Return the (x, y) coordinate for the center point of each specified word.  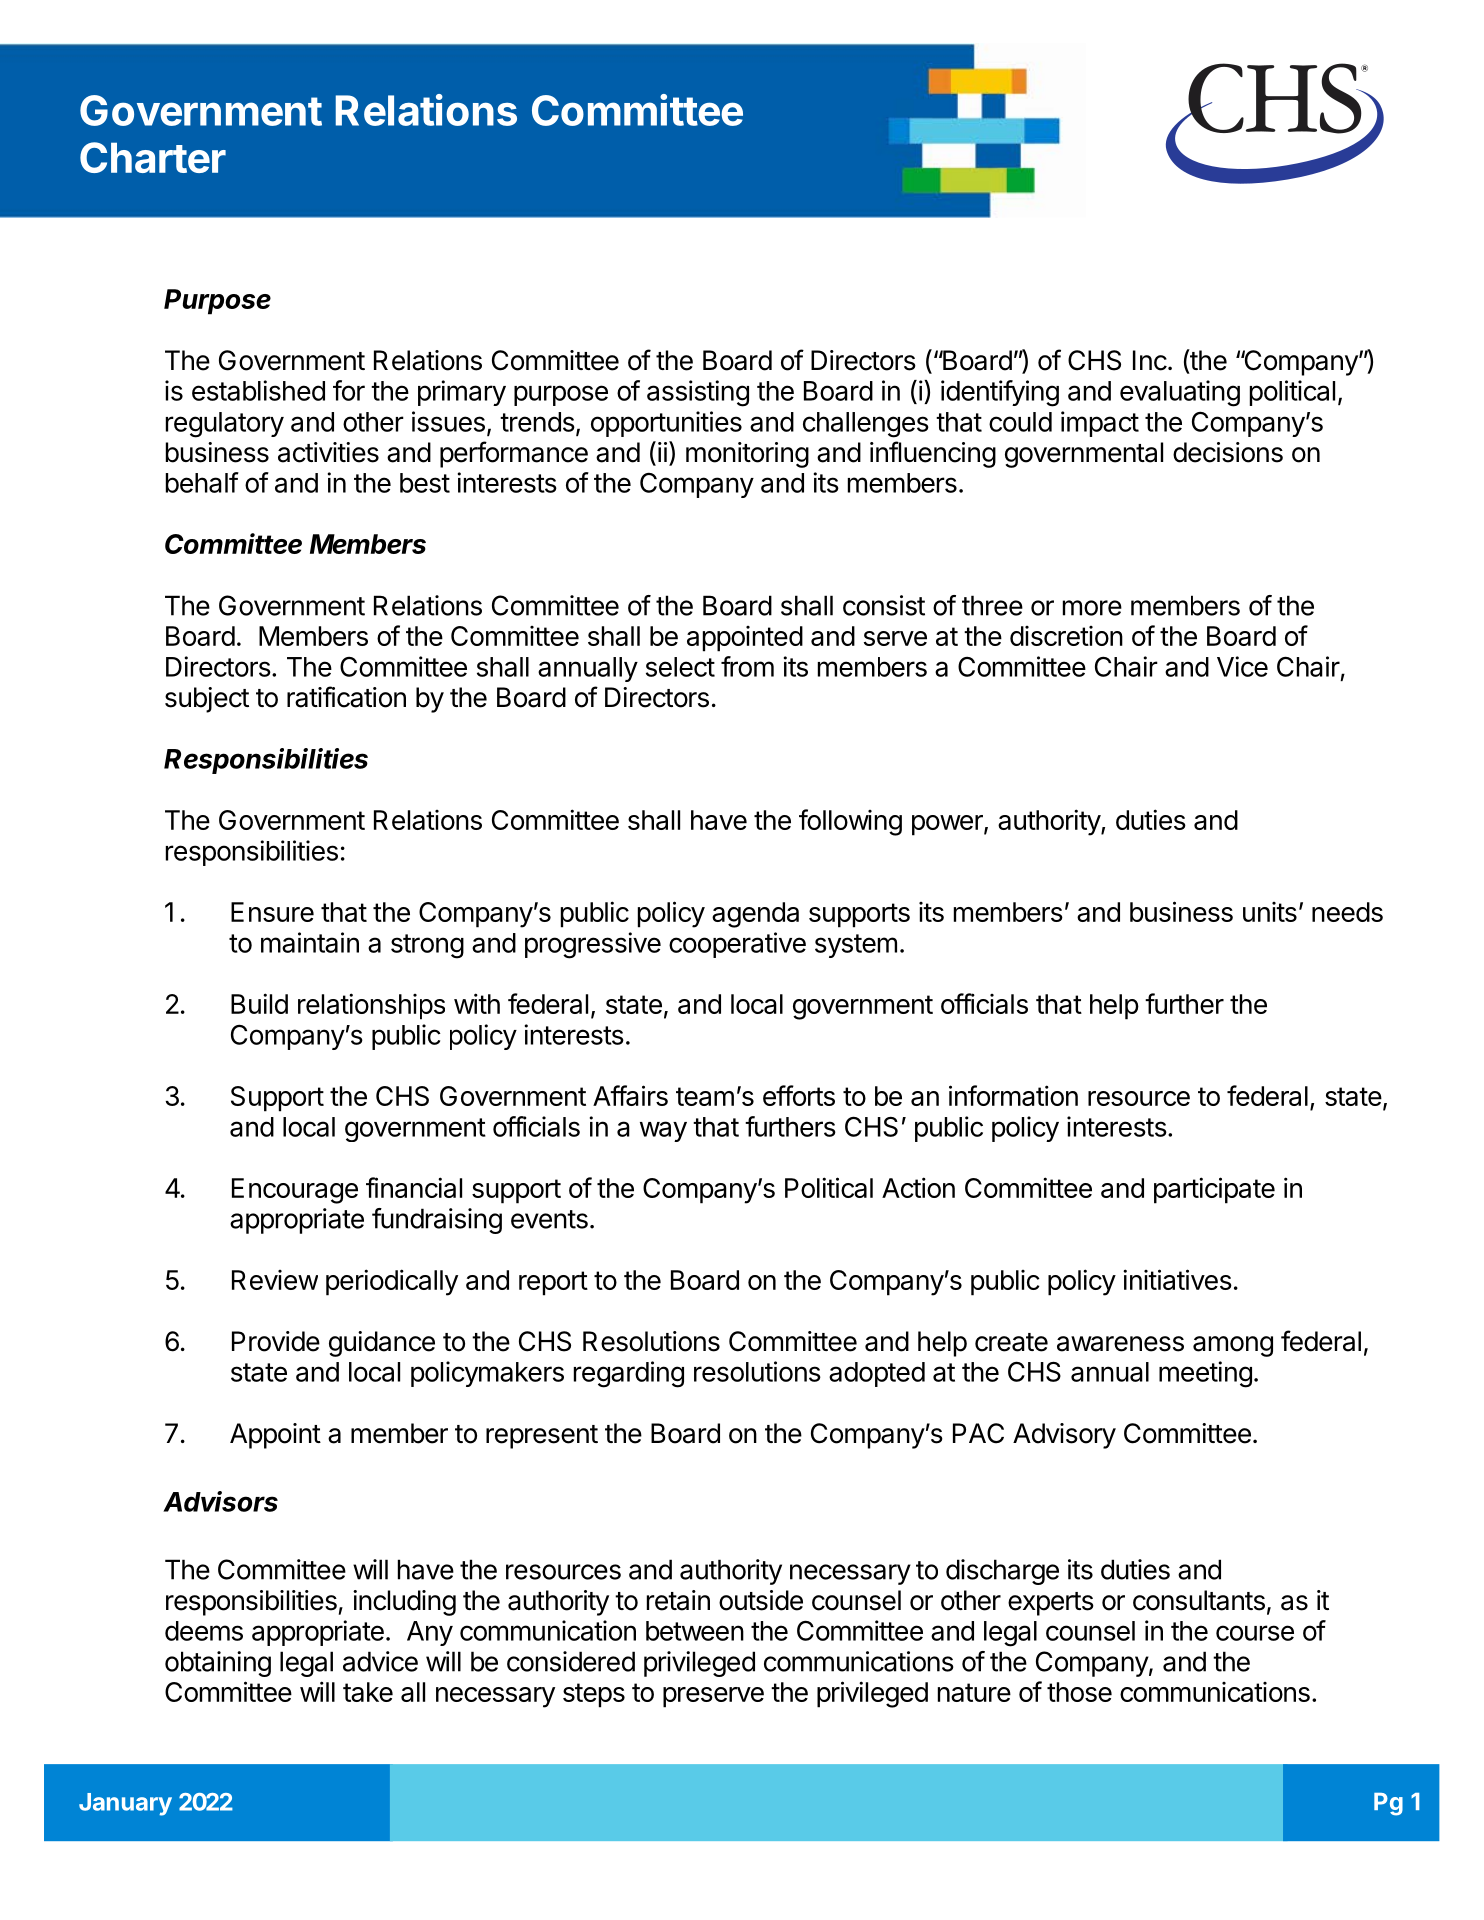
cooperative (737, 945)
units (1270, 912)
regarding (629, 1374)
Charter (153, 157)
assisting (698, 393)
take (368, 1692)
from (747, 666)
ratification (346, 697)
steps (594, 1695)
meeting (1205, 1374)
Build (259, 1003)
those (1079, 1692)
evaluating (1180, 393)
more (1092, 608)
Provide (276, 1341)
